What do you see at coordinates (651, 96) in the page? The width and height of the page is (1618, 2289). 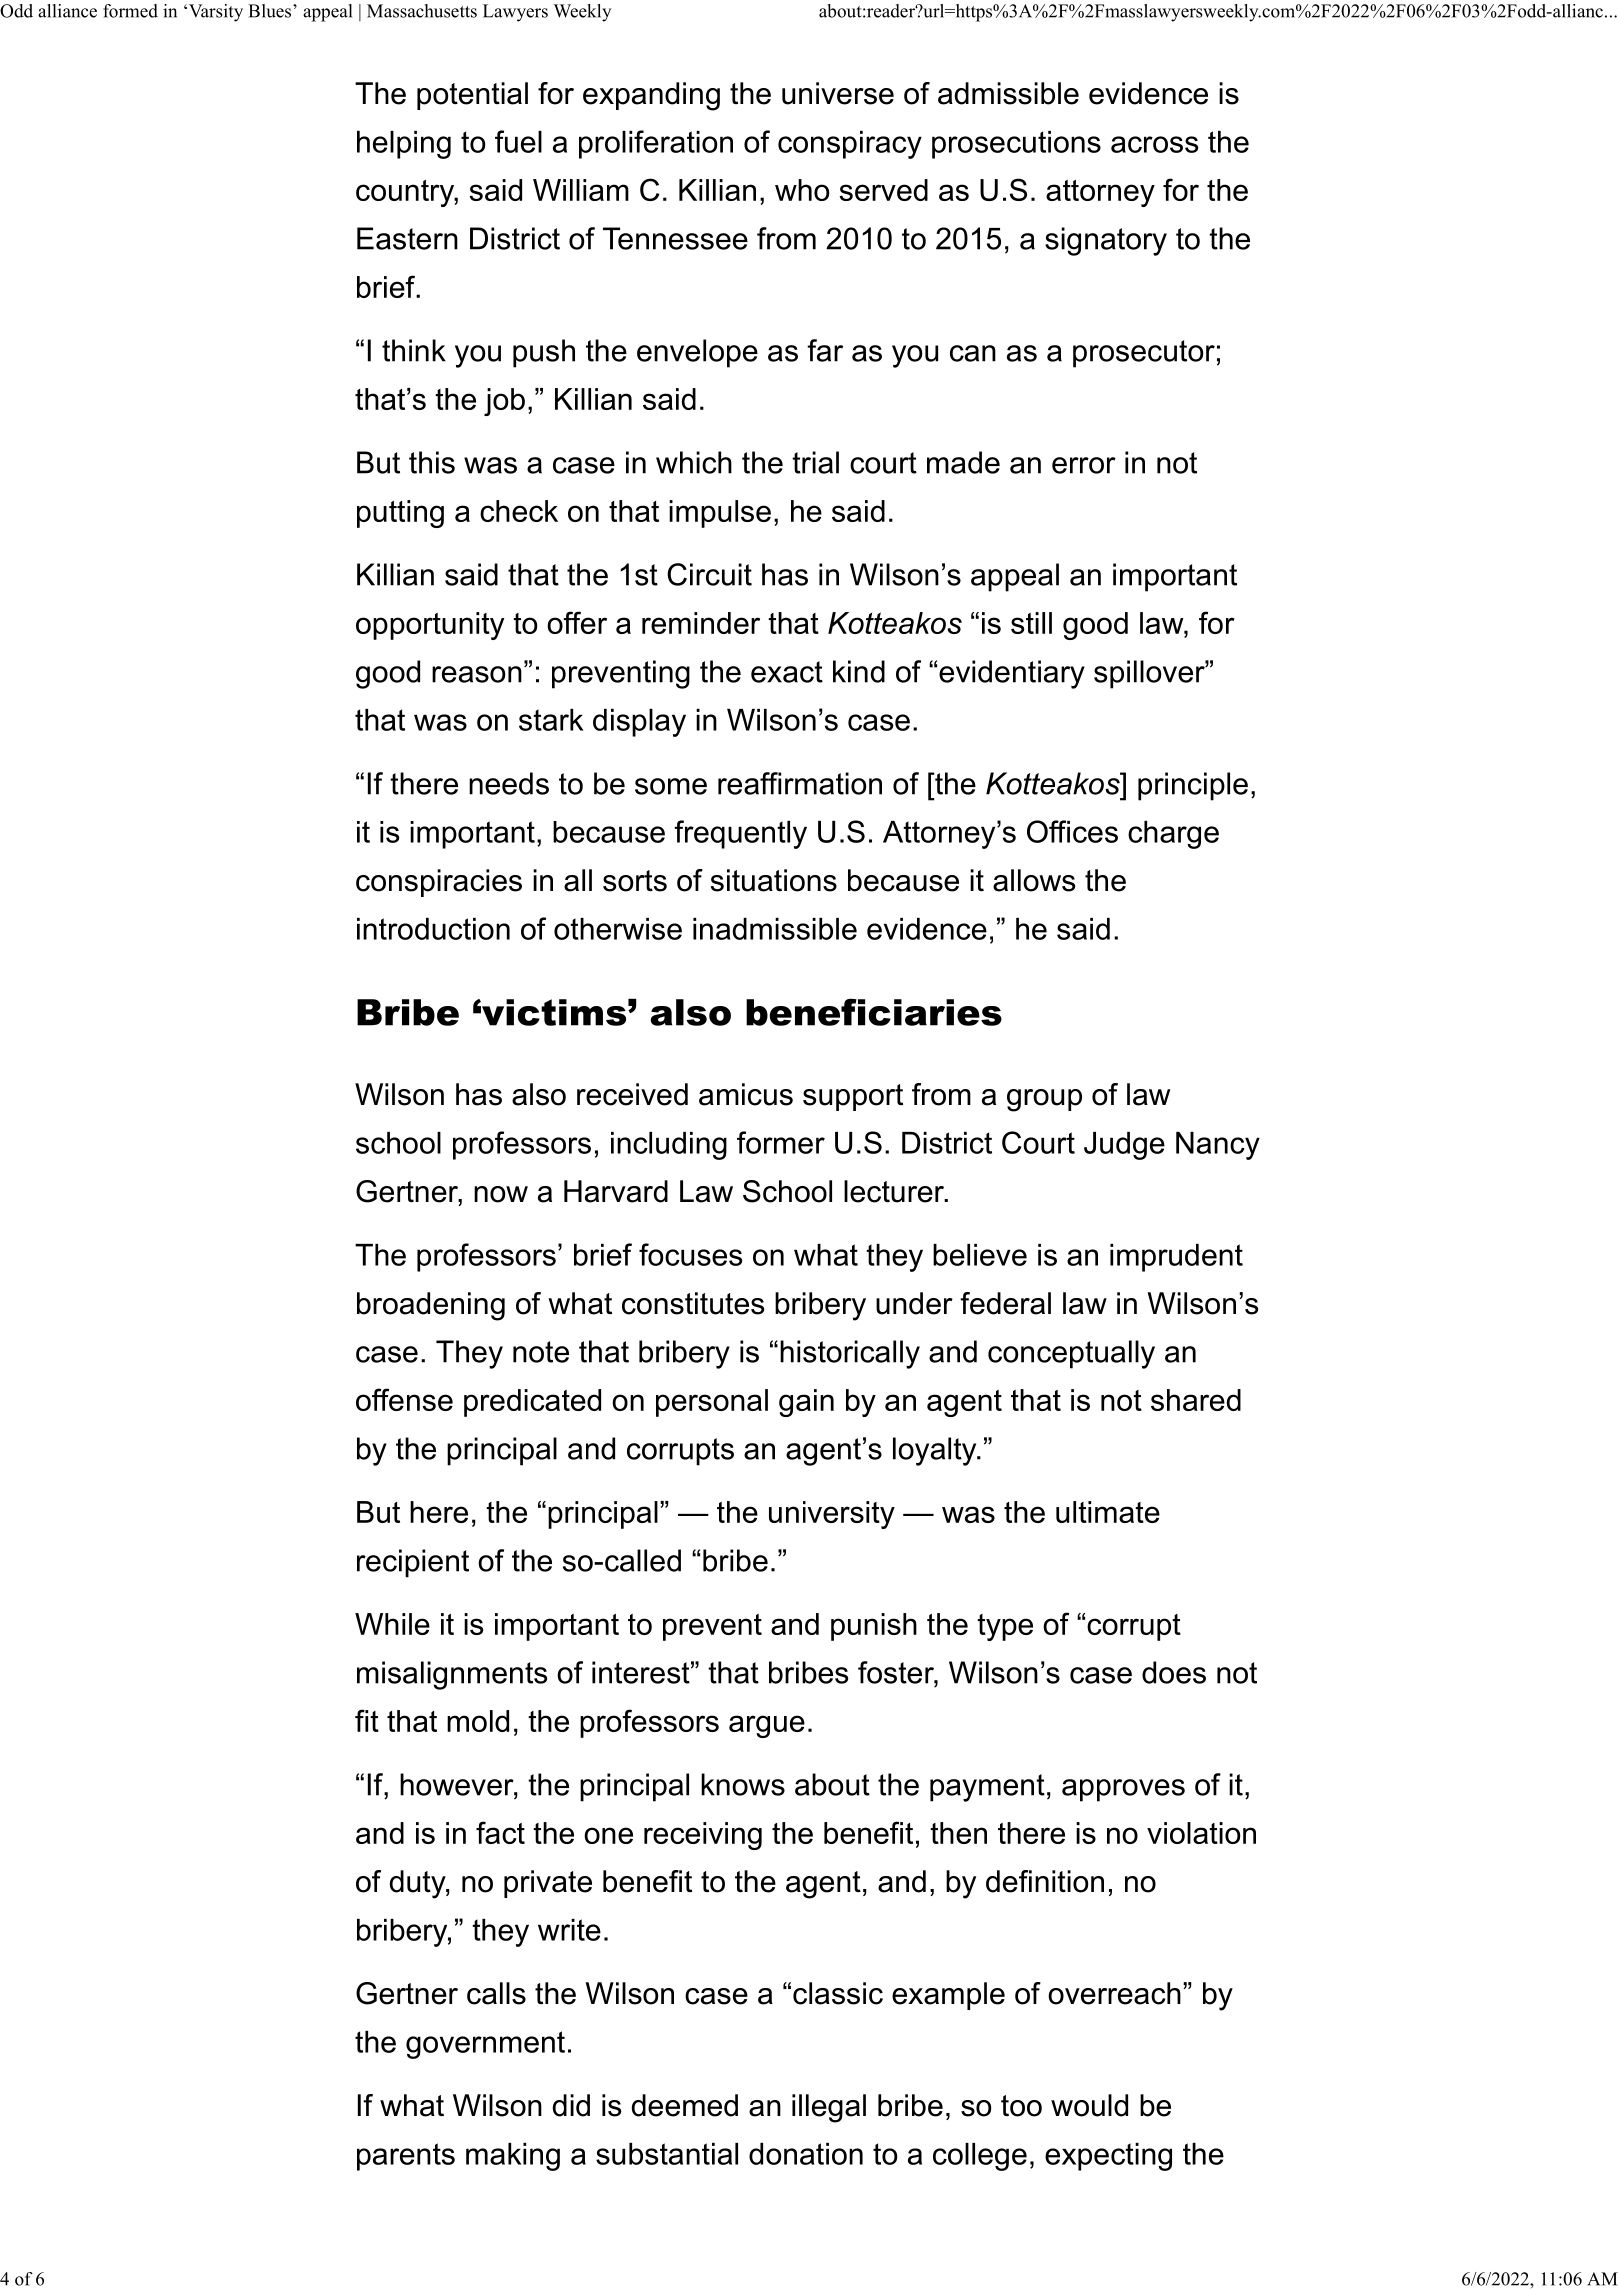 I see `expanding` at bounding box center [651, 96].
